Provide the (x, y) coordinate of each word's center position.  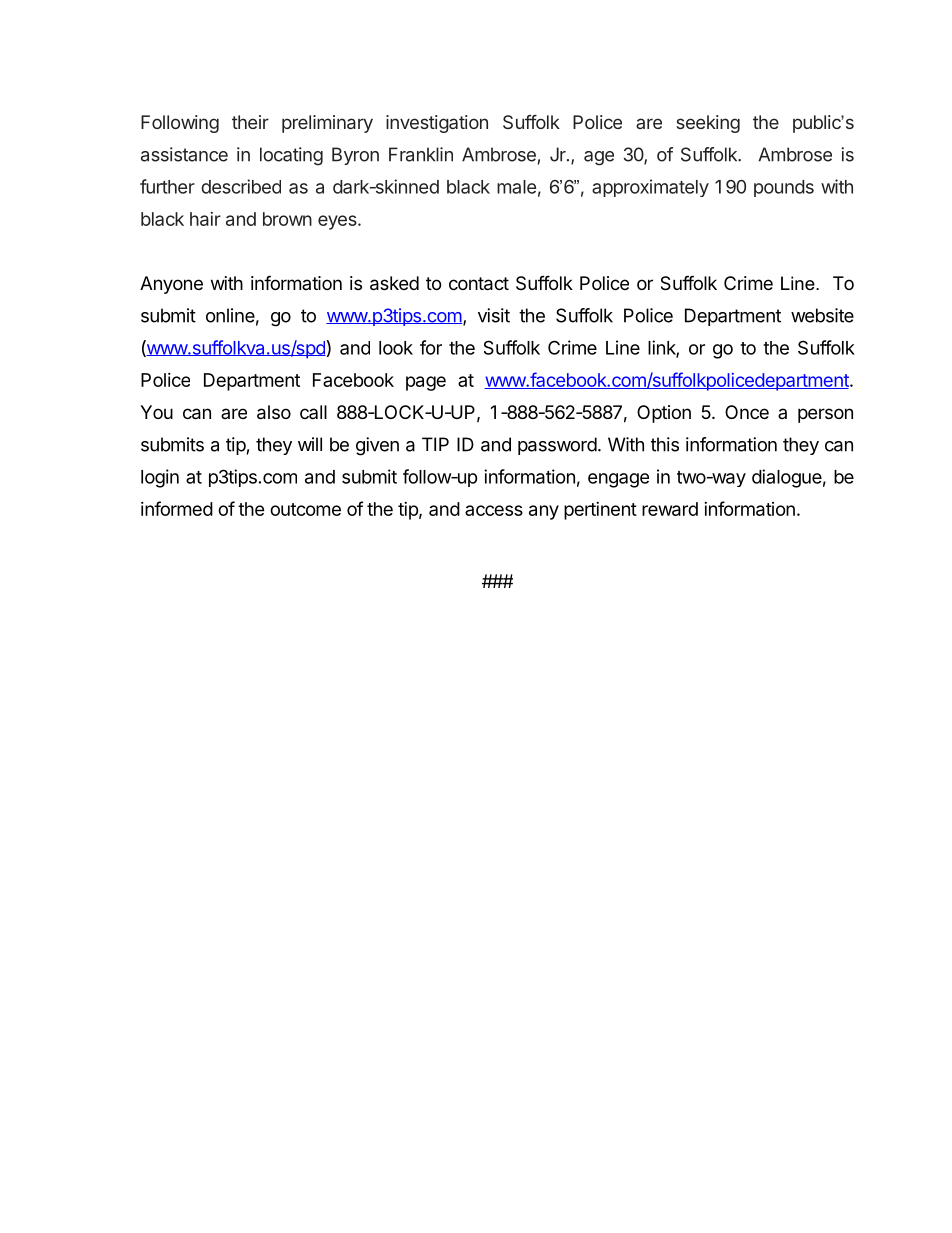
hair (205, 219)
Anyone (171, 285)
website (822, 315)
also (274, 412)
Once (747, 412)
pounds (784, 188)
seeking (708, 124)
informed (177, 508)
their (250, 122)
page (426, 383)
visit (494, 315)
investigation (437, 124)
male (516, 187)
